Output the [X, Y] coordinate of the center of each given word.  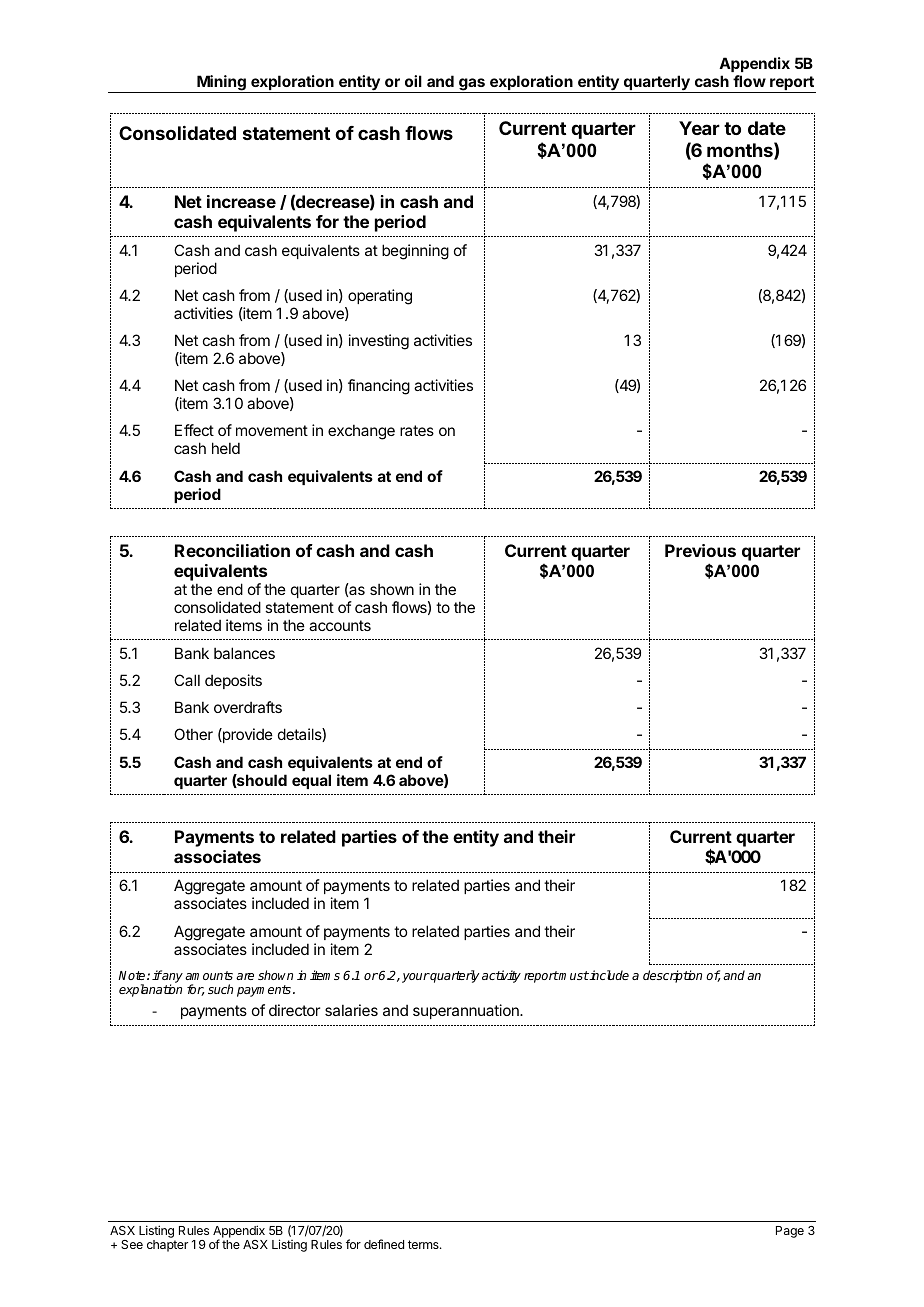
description [672, 976]
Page [790, 1232]
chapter [167, 1246]
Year [699, 128]
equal [311, 781]
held [226, 448]
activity [501, 976]
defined [384, 1244]
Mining [221, 84]
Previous [700, 550]
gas [472, 85]
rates [417, 430]
